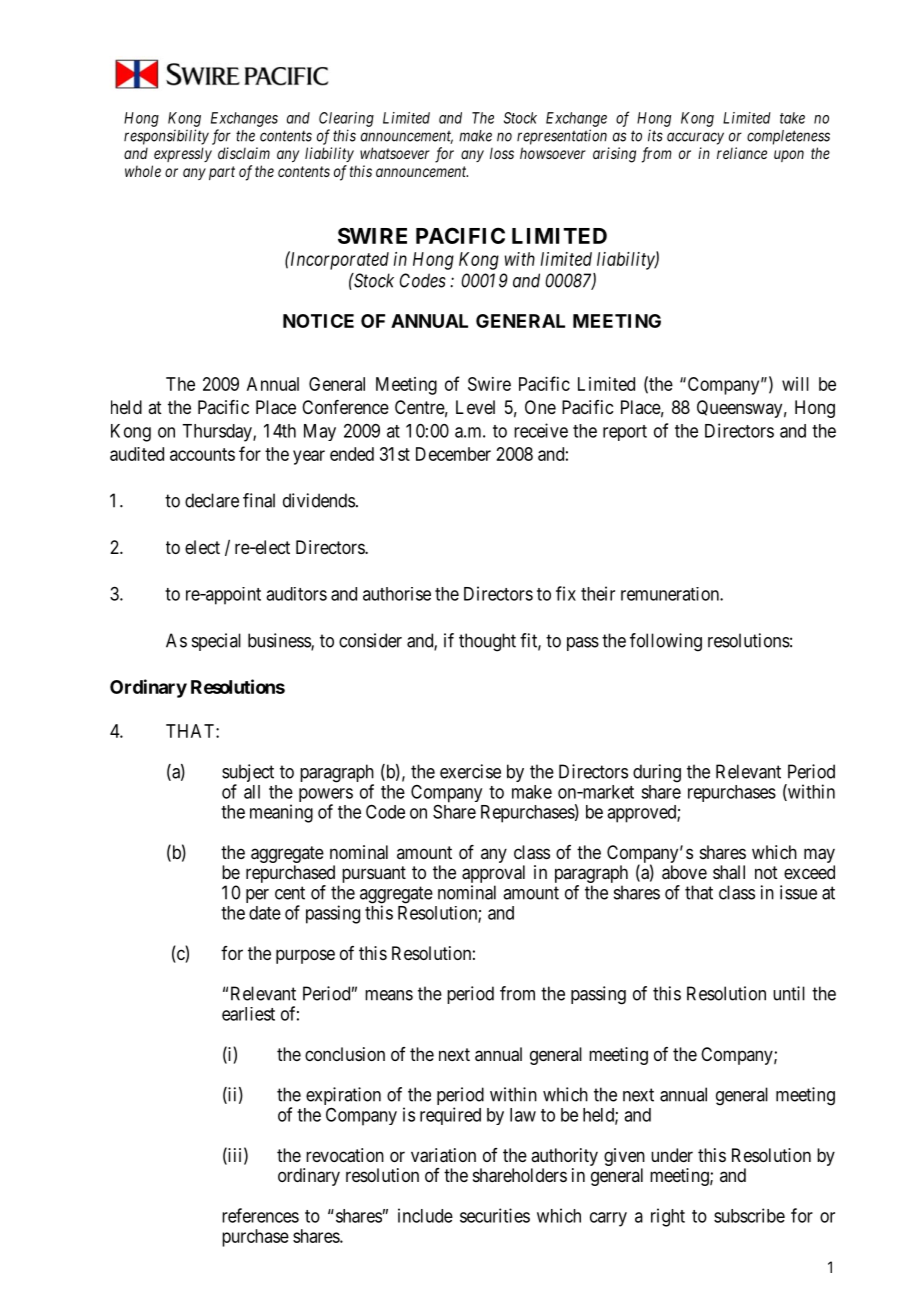 This screenshot has width=924, height=1308. I want to click on subscribe, so click(749, 1215).
